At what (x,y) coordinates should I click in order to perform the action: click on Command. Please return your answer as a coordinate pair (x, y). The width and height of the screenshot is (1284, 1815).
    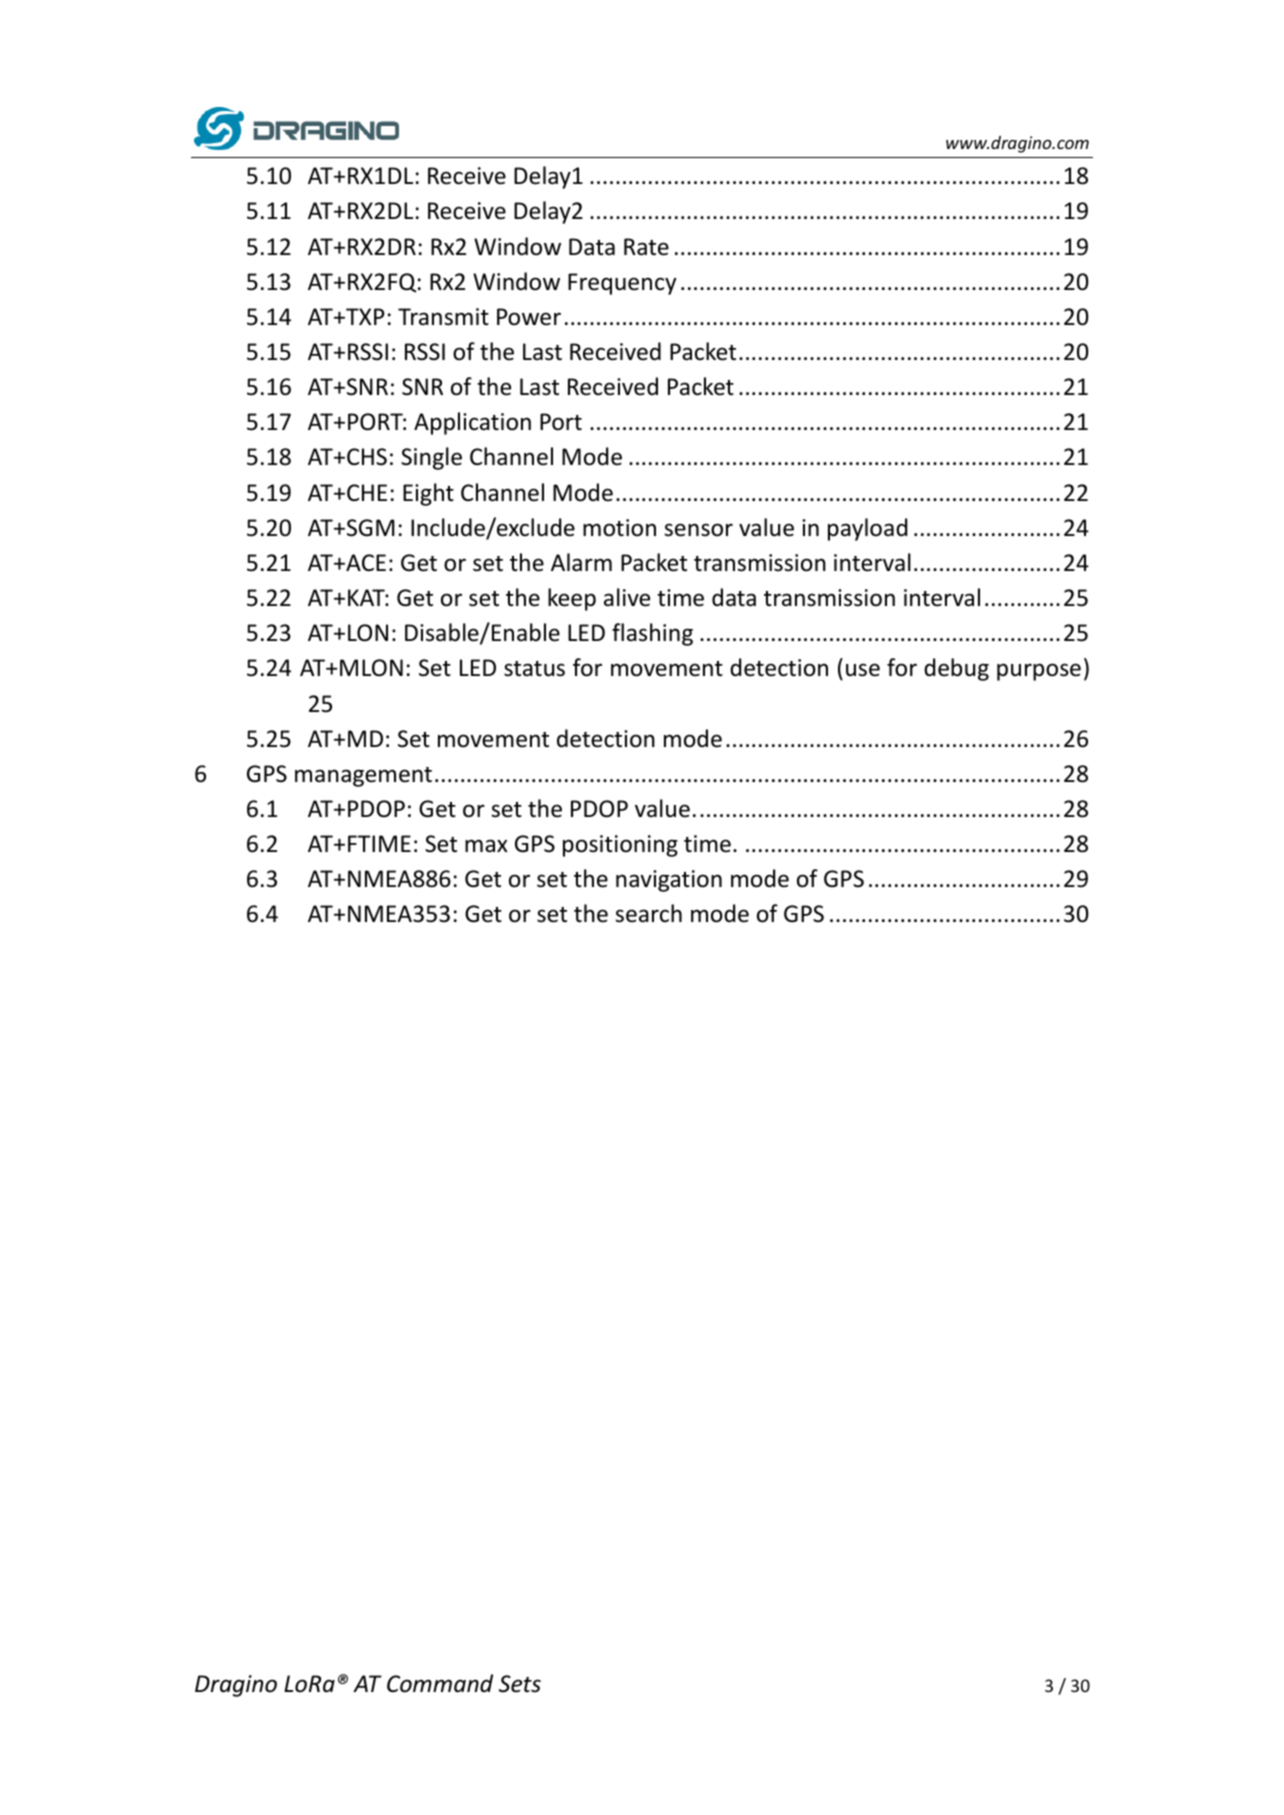
    Looking at the image, I should click on (440, 1683).
